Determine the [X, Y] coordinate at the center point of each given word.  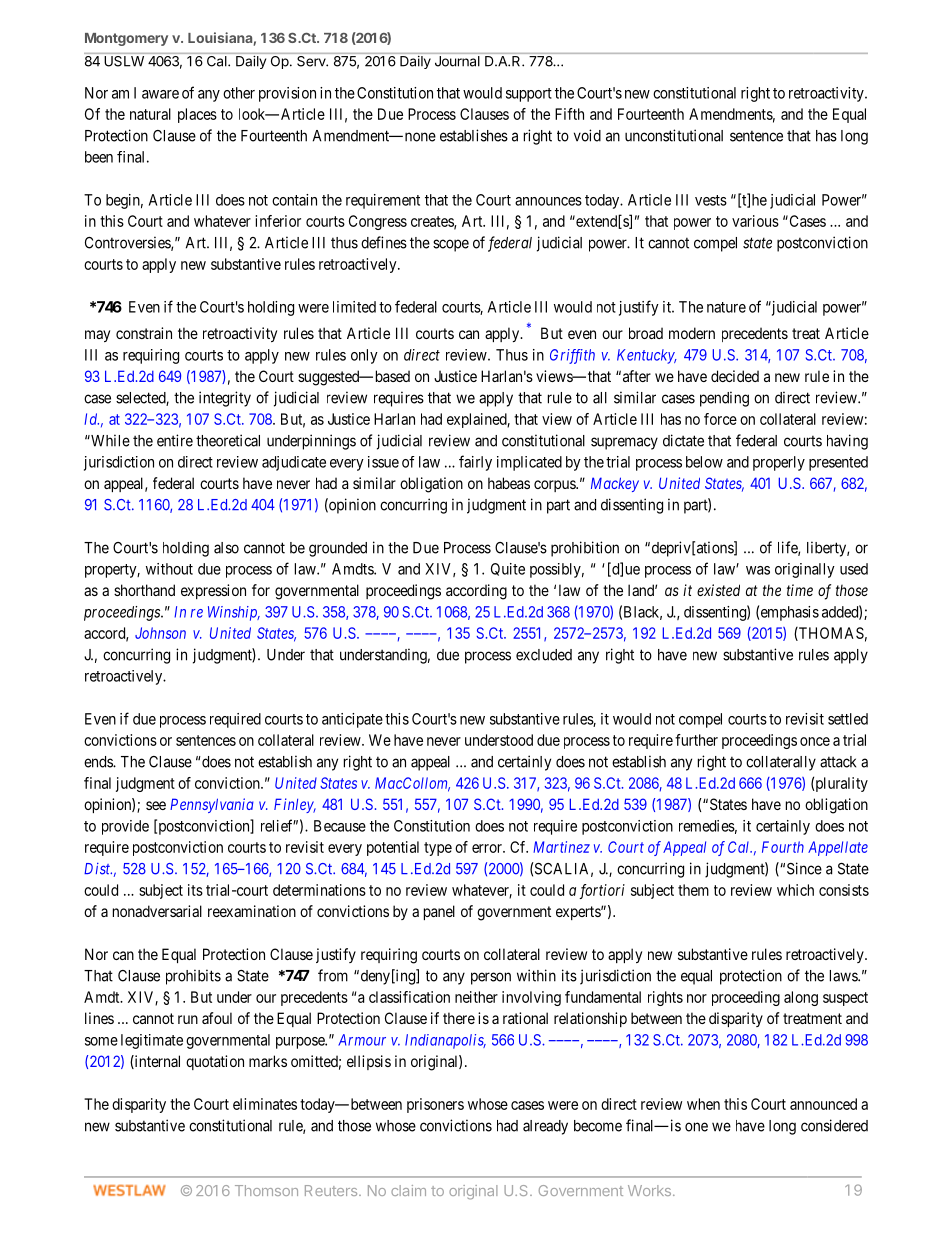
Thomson [266, 1190]
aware [160, 94]
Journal [457, 61]
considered [834, 1125]
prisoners [435, 1105]
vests [711, 200]
